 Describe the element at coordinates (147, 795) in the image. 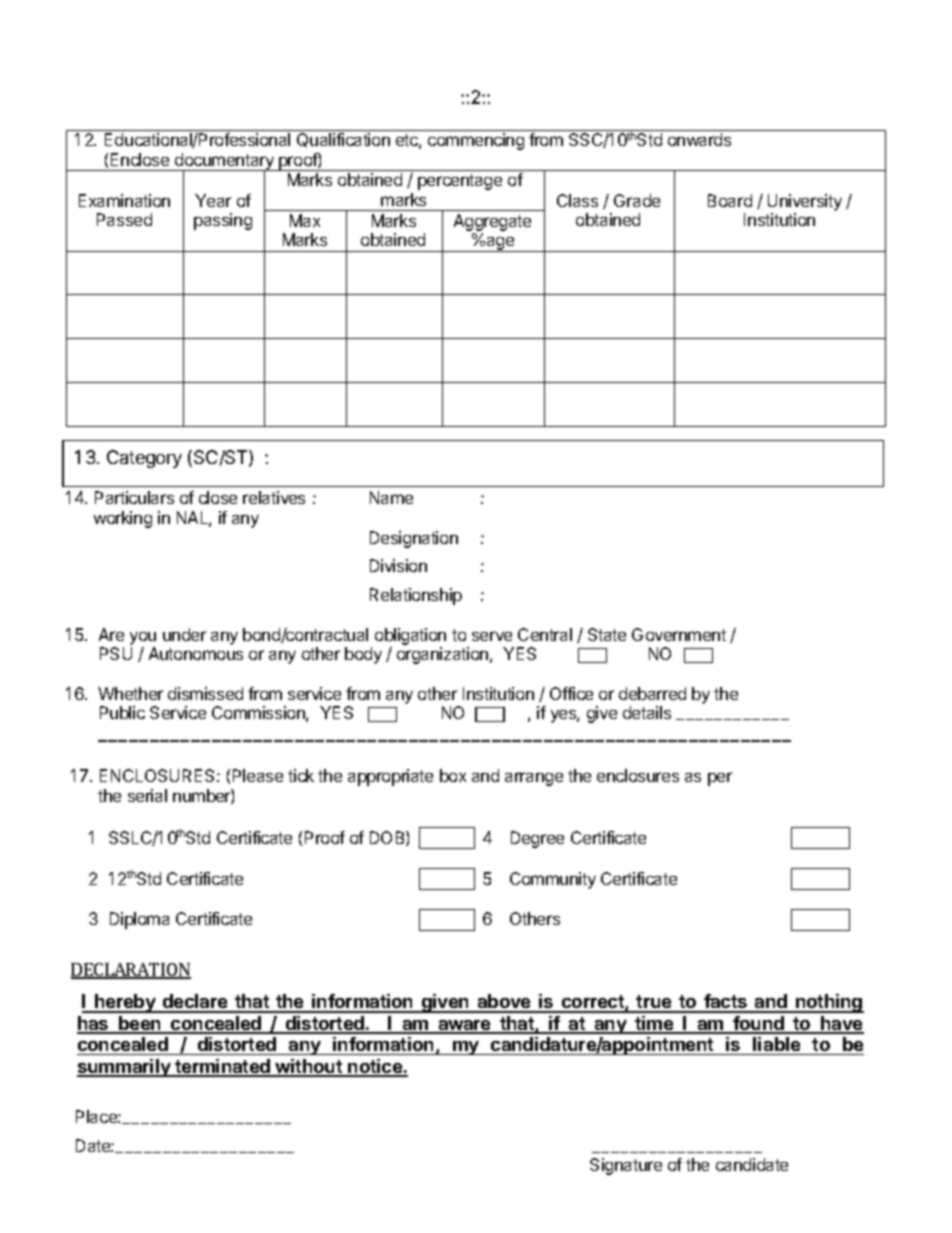

I see `serial` at that location.
